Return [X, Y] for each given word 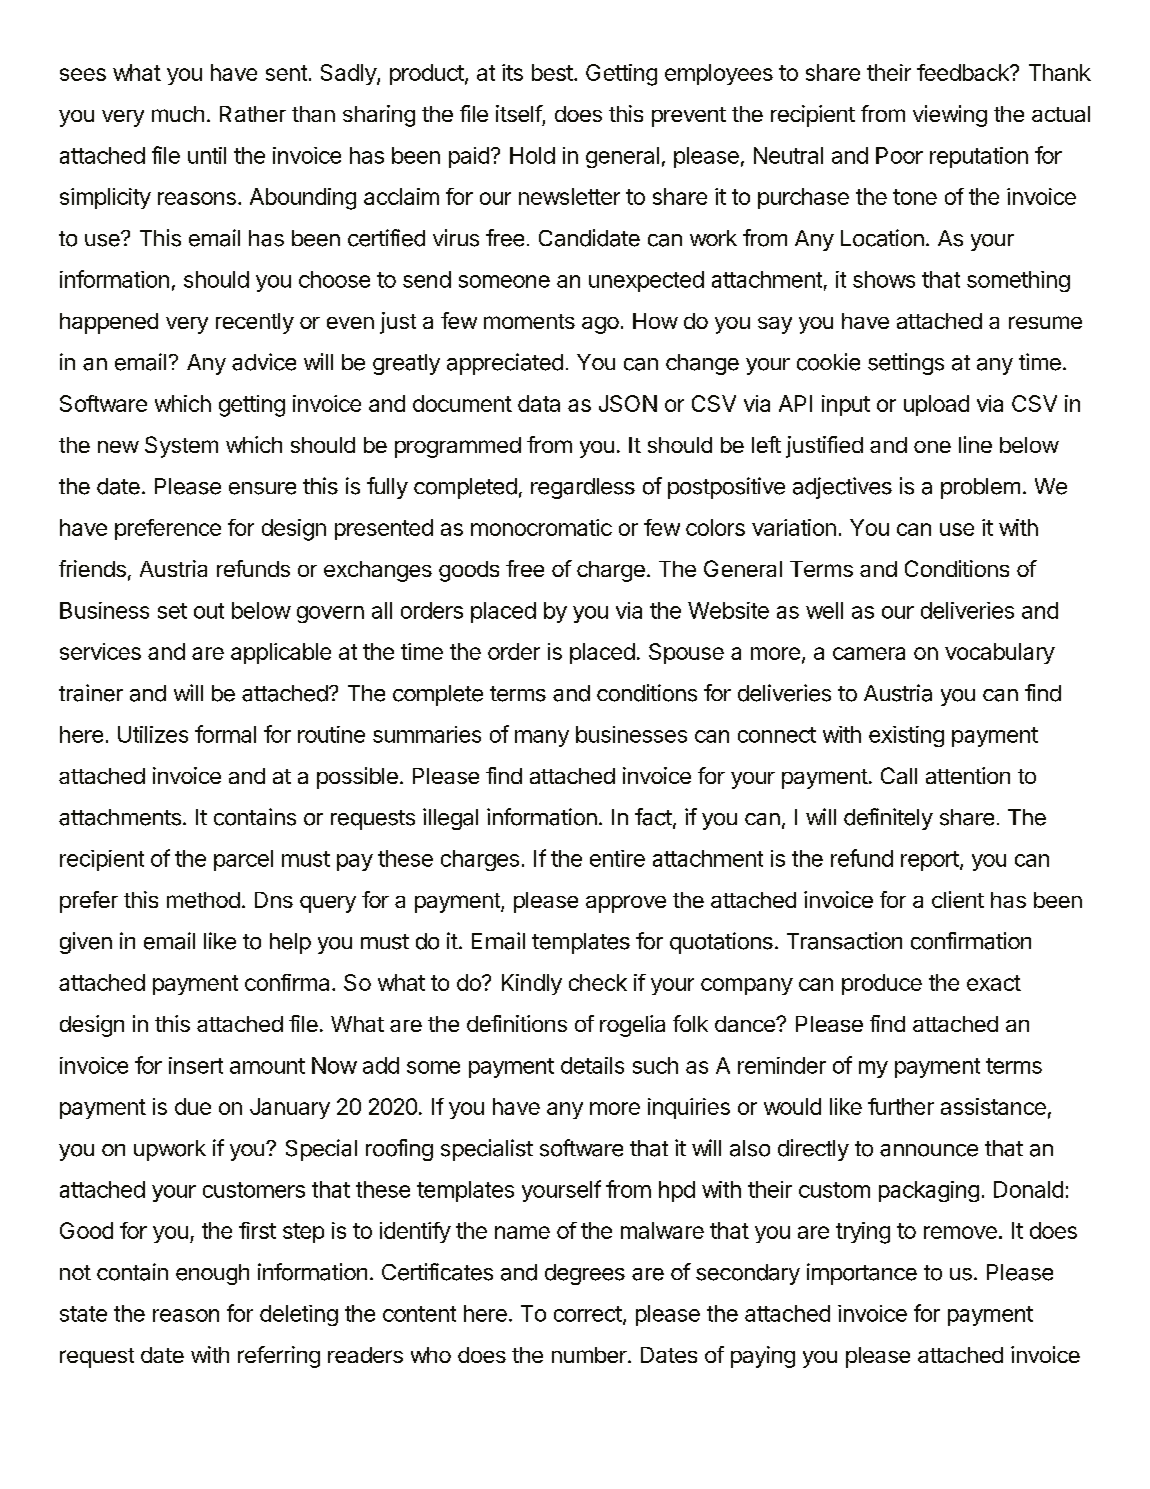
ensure [262, 488]
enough [212, 1274]
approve [626, 904]
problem [980, 488]
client [958, 899]
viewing [950, 116]
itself [519, 113]
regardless [583, 488]
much [178, 114]
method [203, 900]
